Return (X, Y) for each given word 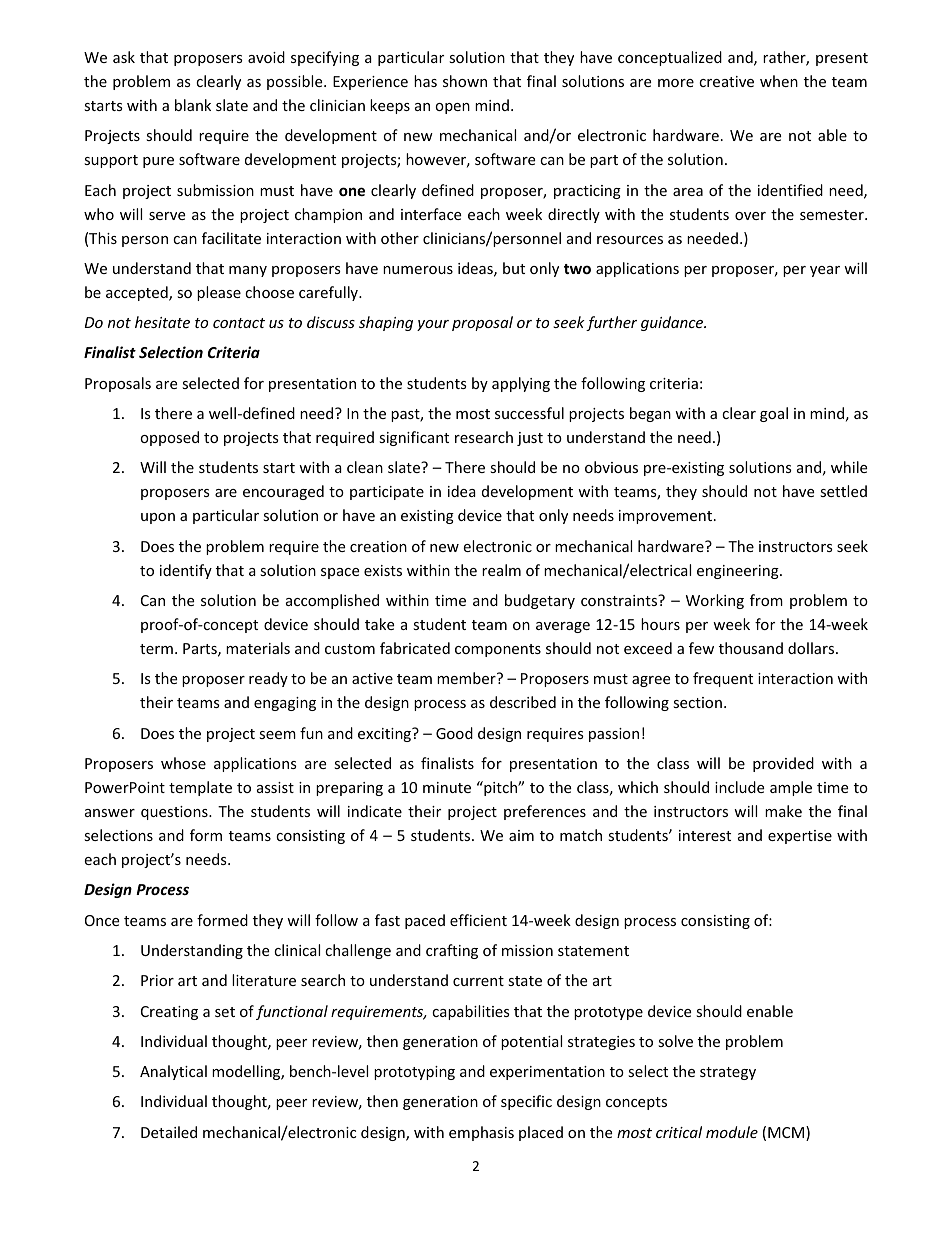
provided (783, 764)
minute (447, 787)
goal (774, 414)
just (530, 439)
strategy (728, 1073)
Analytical (173, 1072)
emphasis (481, 1133)
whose (183, 763)
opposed (169, 438)
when (779, 81)
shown (465, 81)
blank (193, 105)
